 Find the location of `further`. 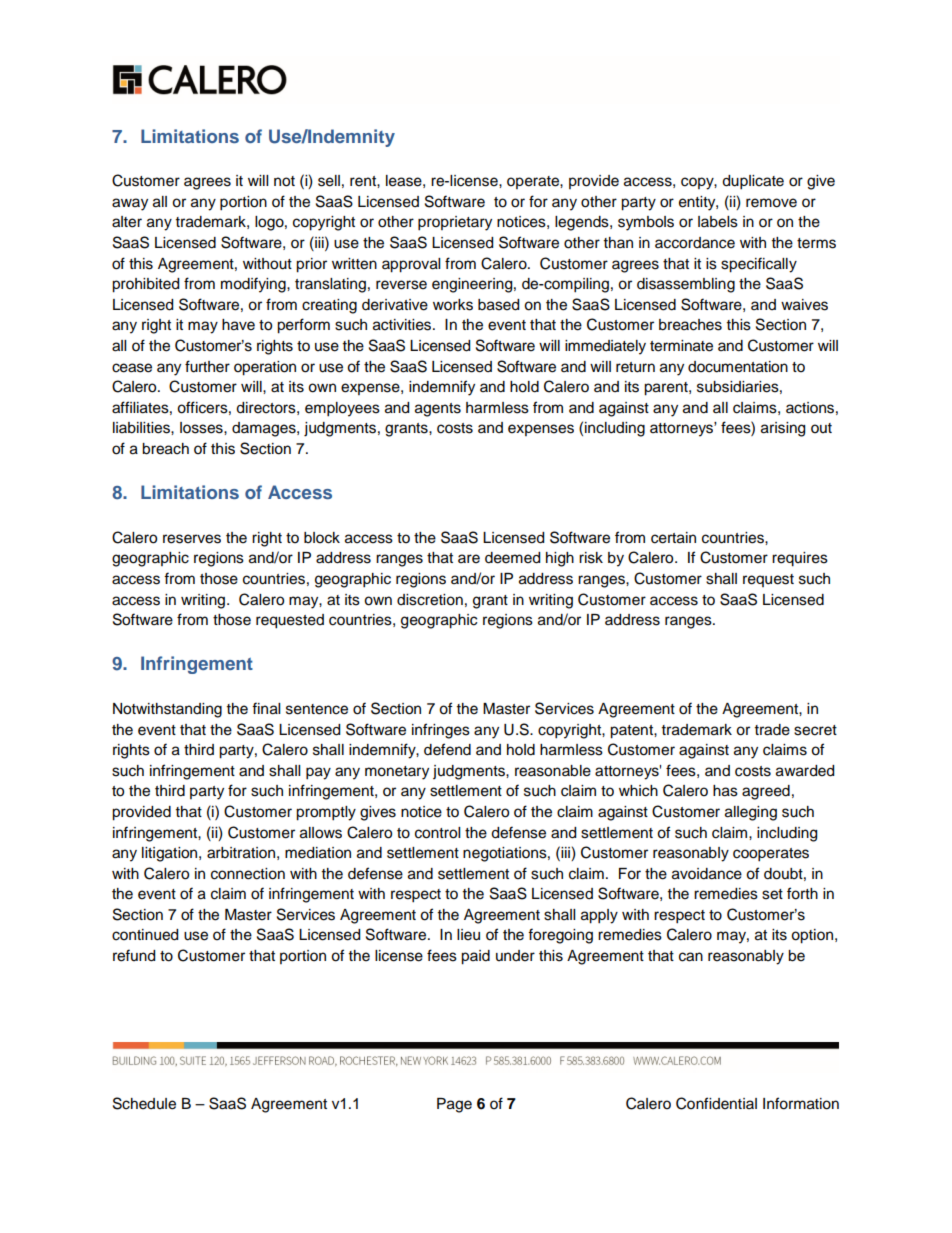

further is located at coordinates (207, 366).
